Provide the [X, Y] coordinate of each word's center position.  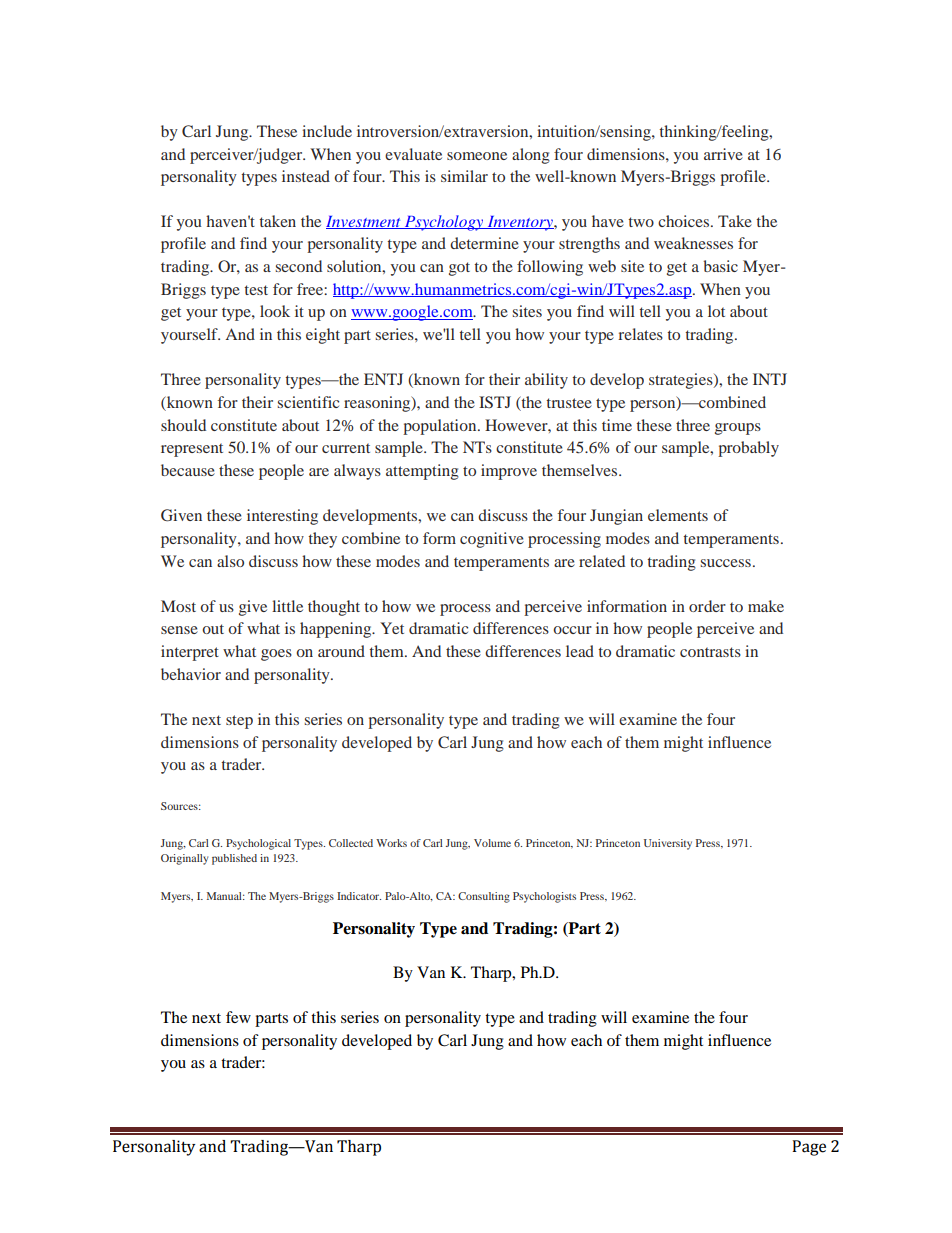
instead [306, 176]
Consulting [484, 897]
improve [509, 472]
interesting [282, 517]
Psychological [258, 844]
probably [748, 449]
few [238, 1017]
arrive [723, 154]
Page [809, 1148]
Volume [492, 843]
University [668, 844]
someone [477, 156]
